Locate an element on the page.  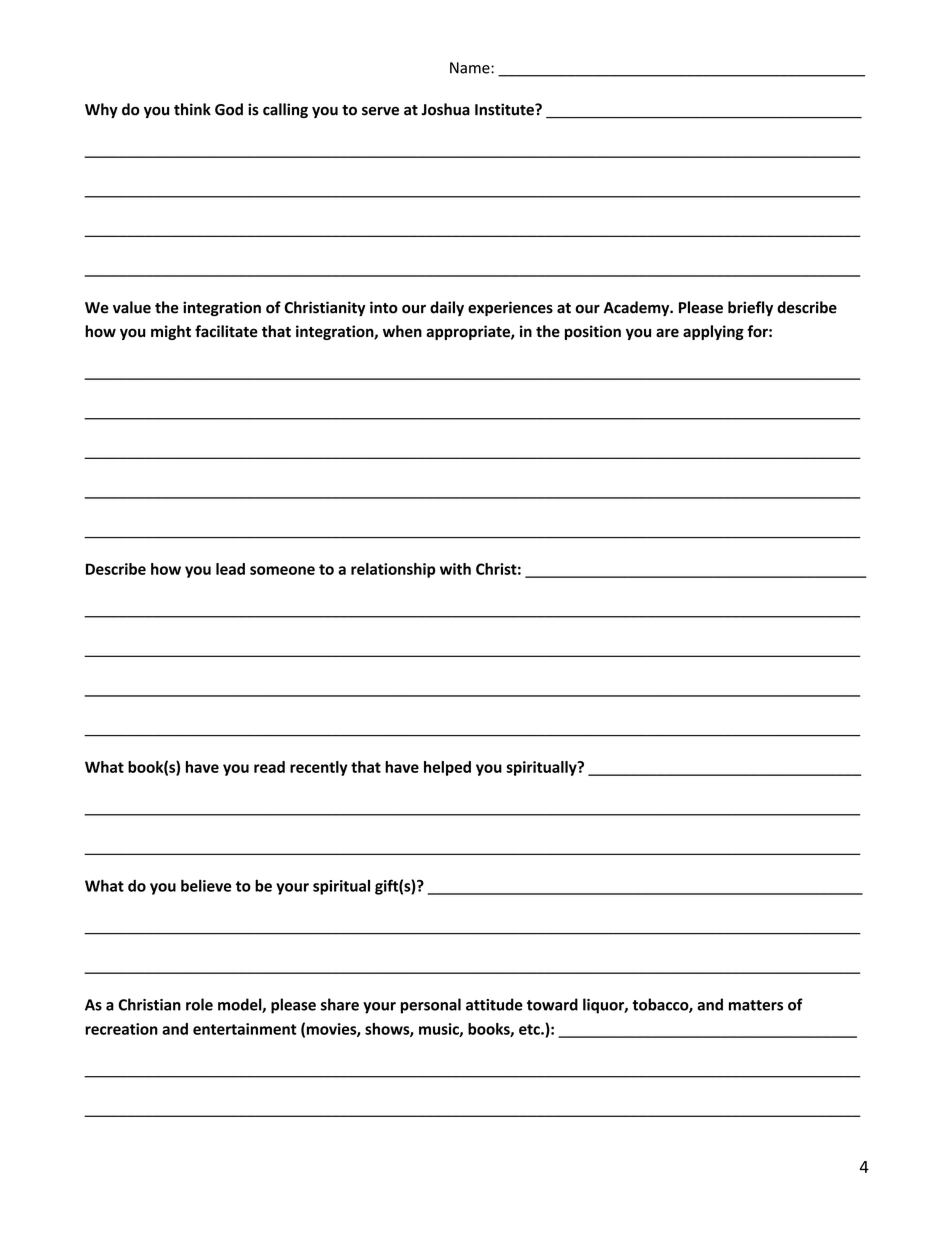
daily is located at coordinates (447, 308).
